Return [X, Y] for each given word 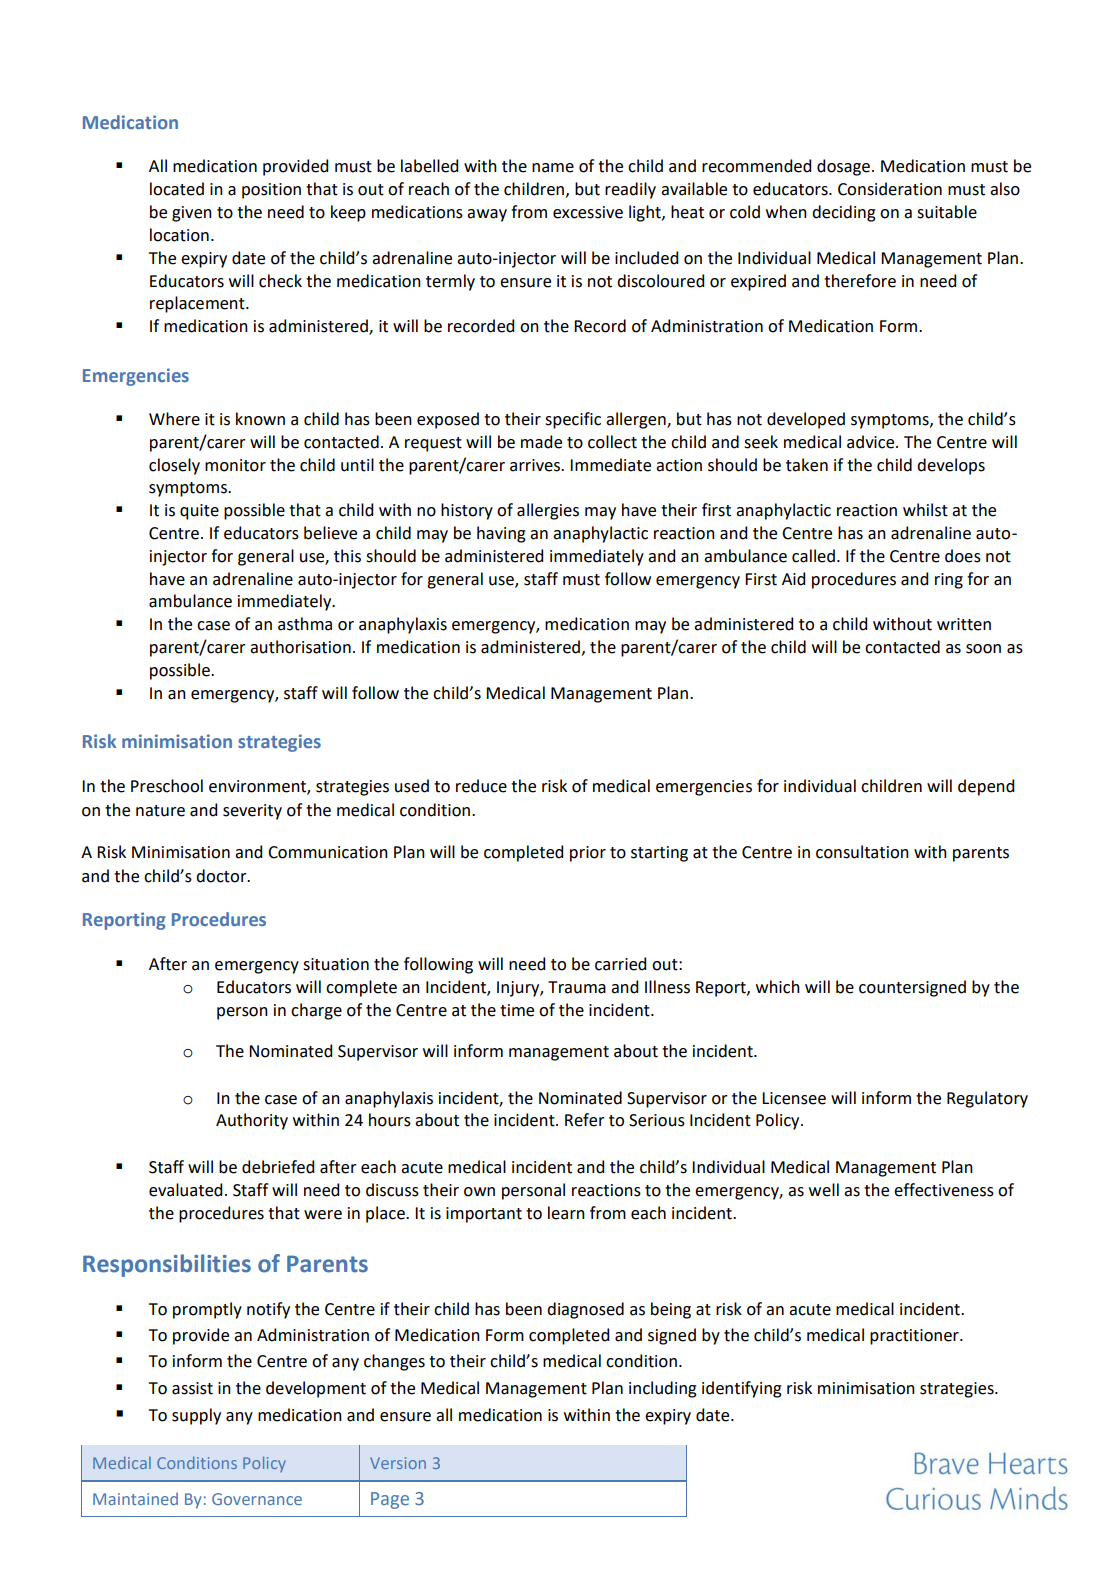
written [964, 624]
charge [316, 1011]
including [663, 1389]
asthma [305, 624]
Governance [257, 1499]
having [501, 534]
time [517, 1010]
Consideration [890, 189]
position [271, 191]
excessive [588, 212]
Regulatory [987, 1099]
